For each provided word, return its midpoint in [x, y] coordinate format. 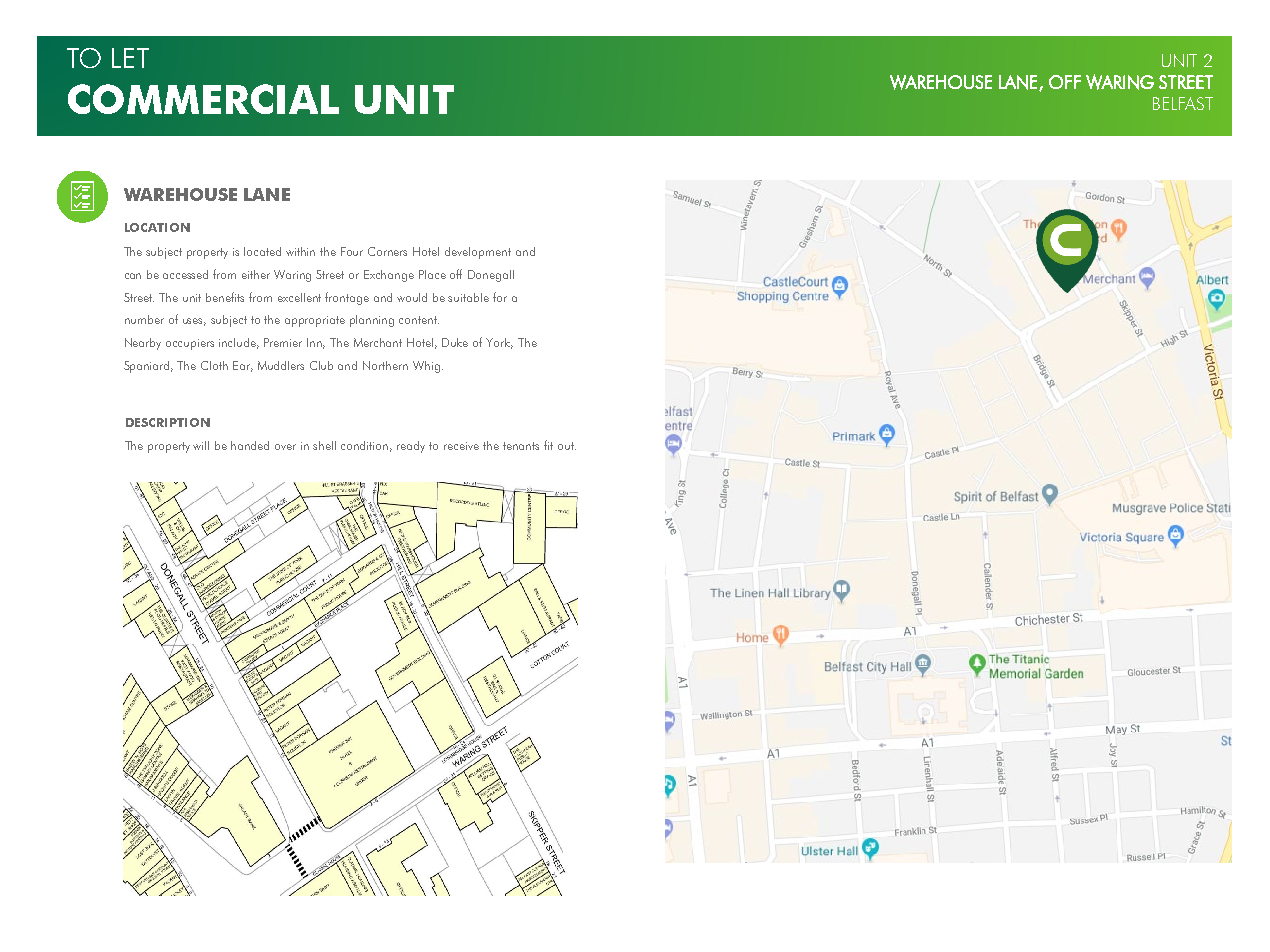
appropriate [315, 321]
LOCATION [157, 227]
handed [250, 445]
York [499, 343]
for [500, 297]
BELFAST [1183, 103]
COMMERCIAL [203, 99]
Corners [387, 251]
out [567, 446]
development [478, 253]
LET [130, 58]
